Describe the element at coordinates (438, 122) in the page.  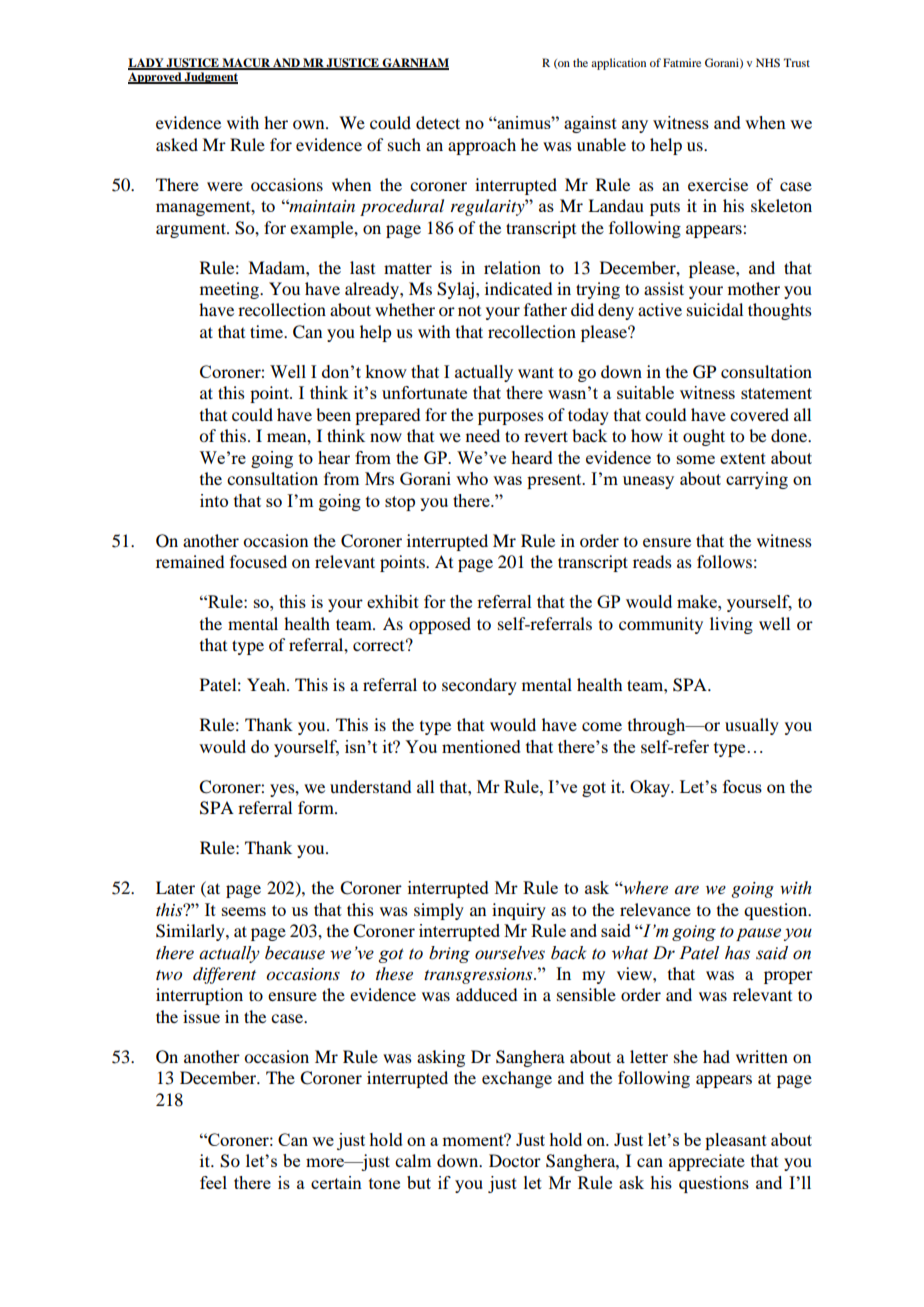
I see `detect` at that location.
